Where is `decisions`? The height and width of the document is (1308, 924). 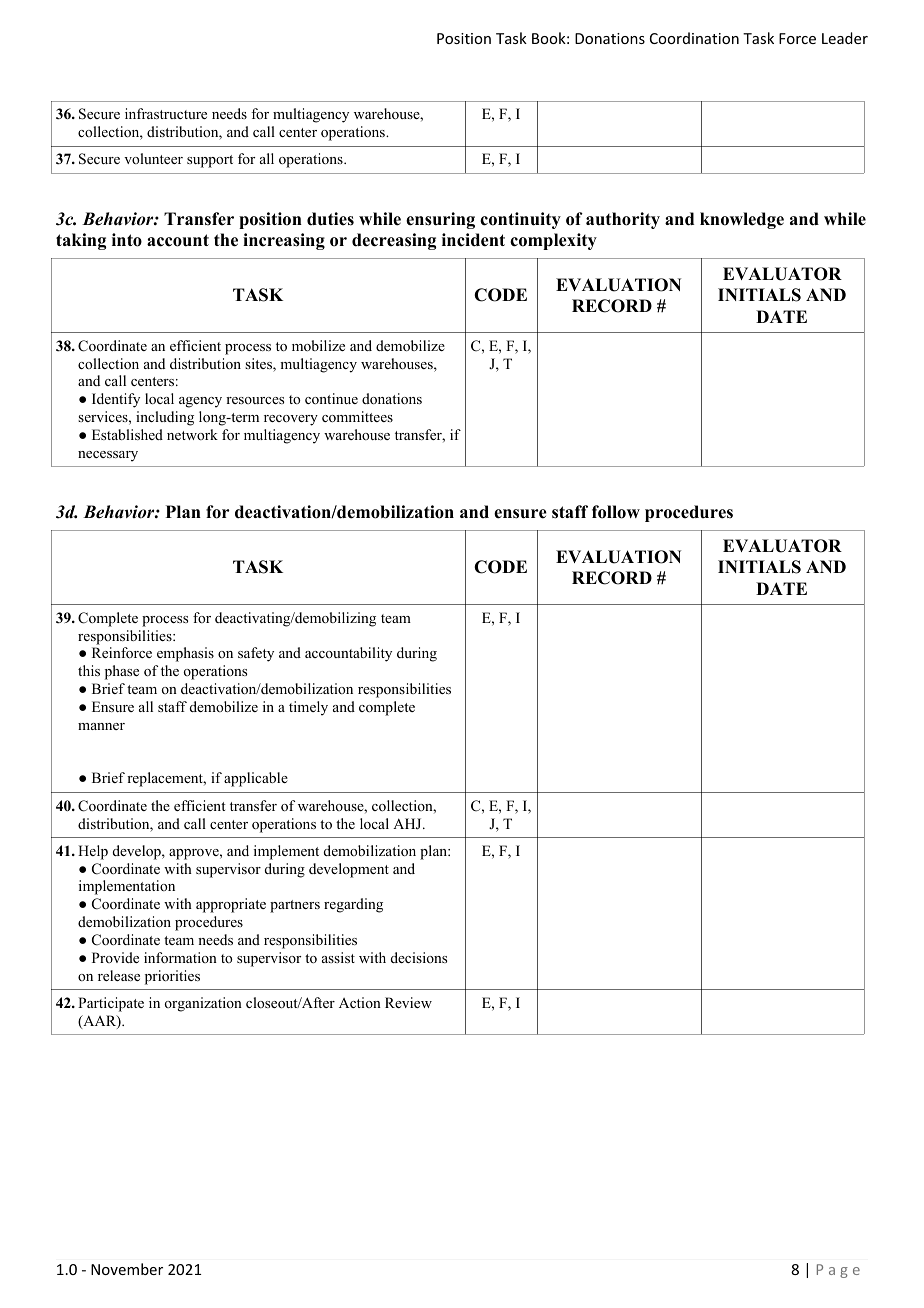 decisions is located at coordinates (419, 957).
